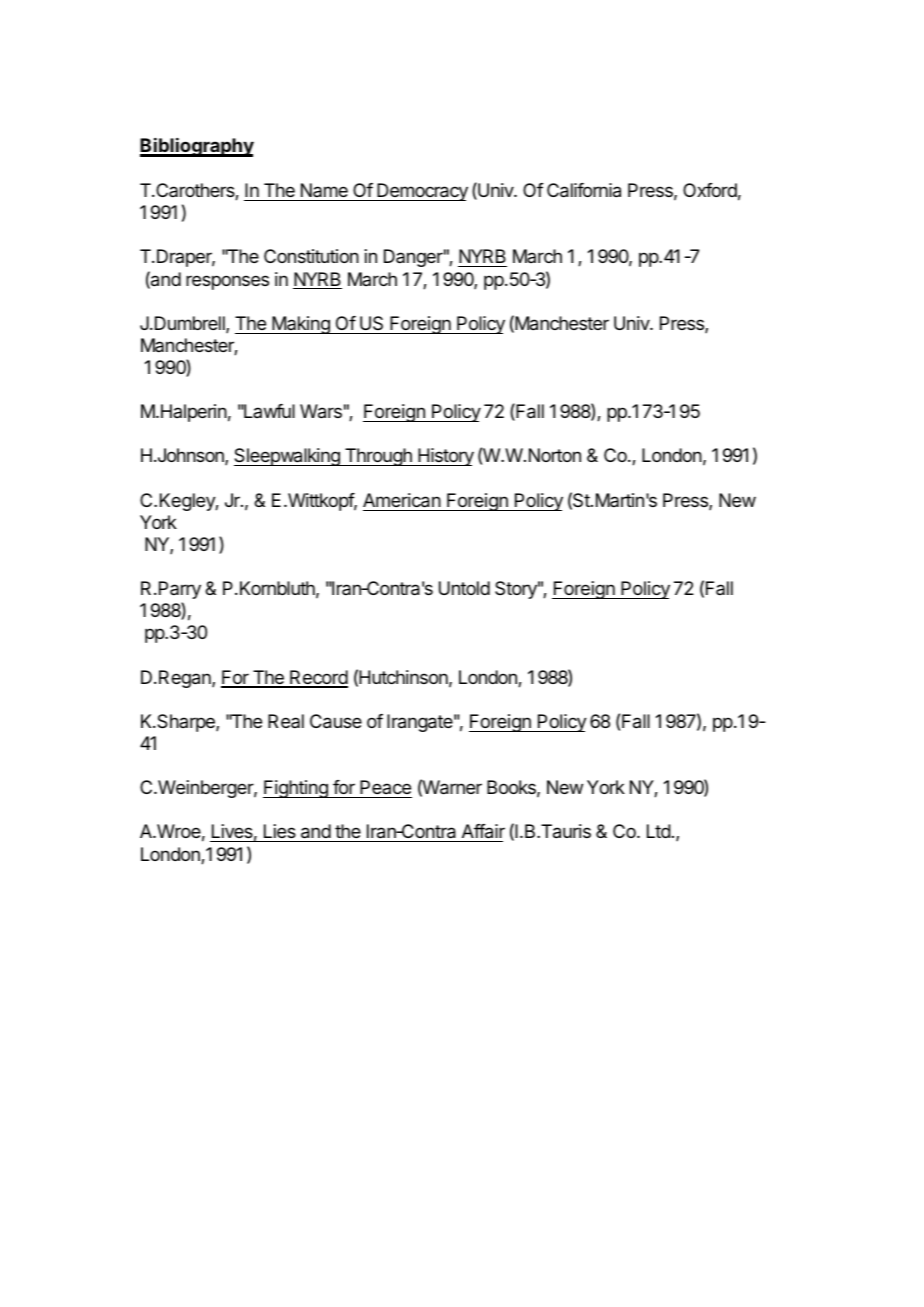 The image size is (924, 1307). Describe the element at coordinates (288, 457) in the screenshot. I see `Sleepwalking` at that location.
